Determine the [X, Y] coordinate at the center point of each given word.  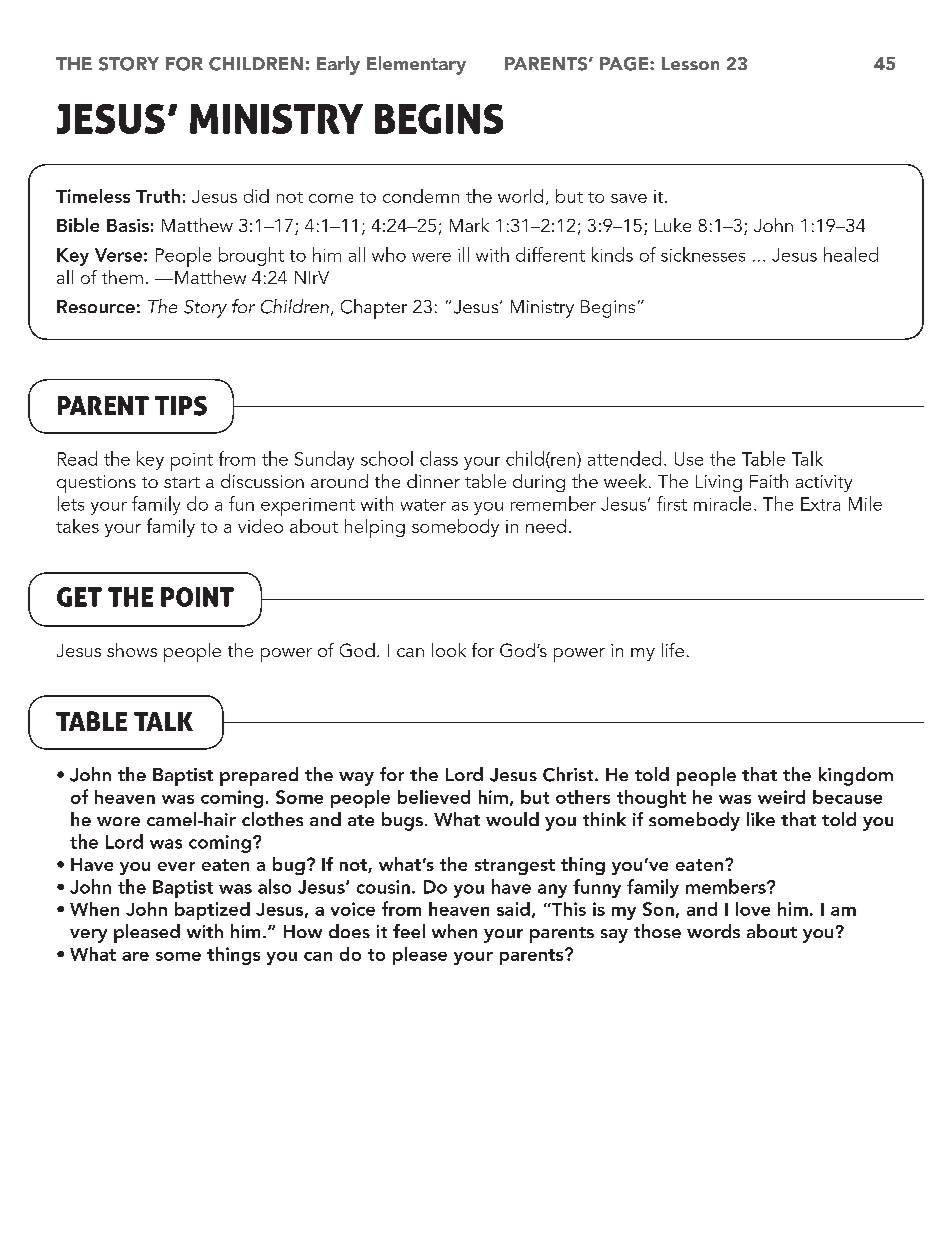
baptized [212, 911]
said [513, 909]
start [182, 482]
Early [338, 65]
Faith [769, 481]
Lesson [690, 63]
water [423, 505]
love [753, 909]
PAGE [625, 64]
